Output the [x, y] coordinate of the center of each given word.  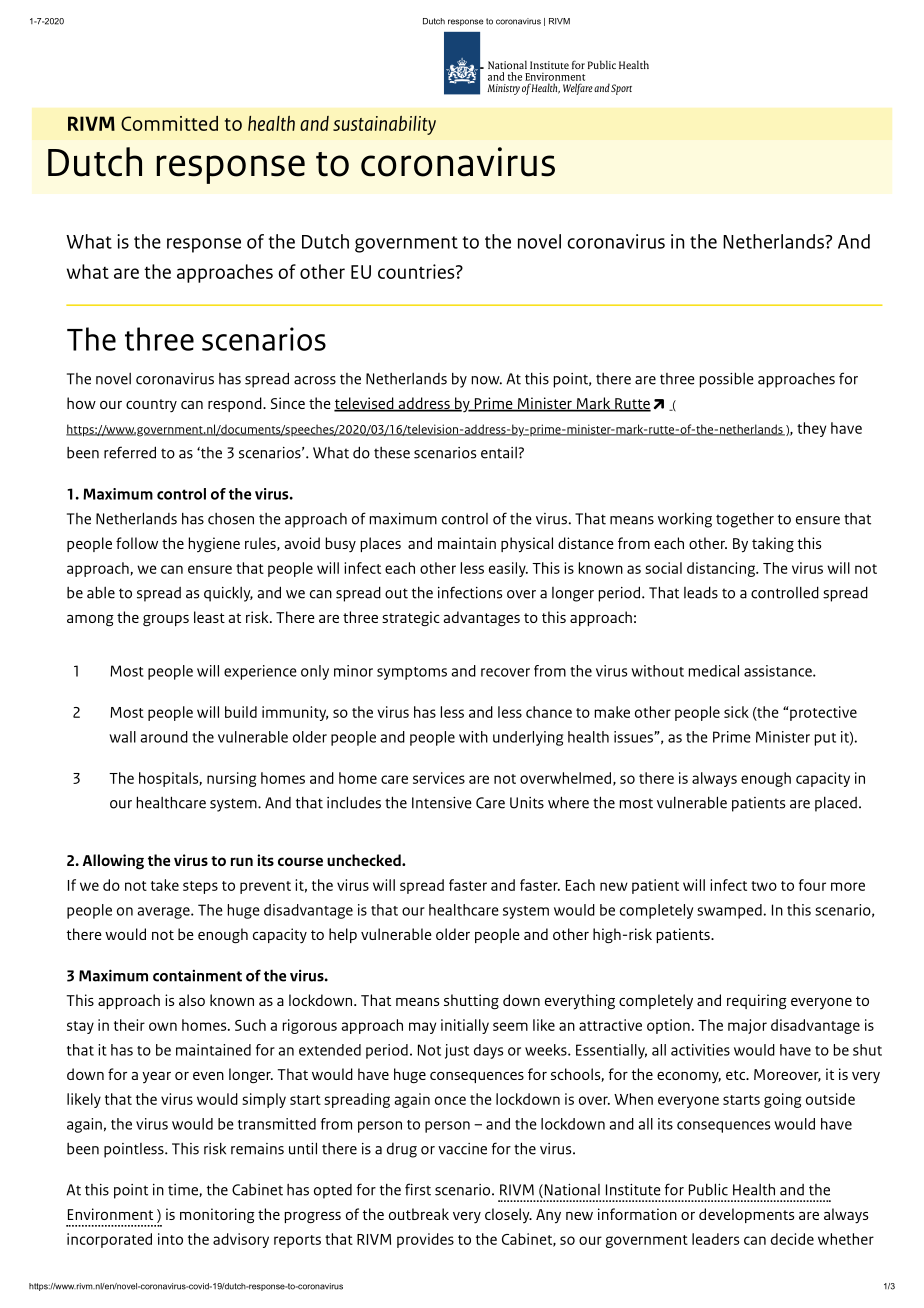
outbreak [419, 1214]
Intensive [442, 803]
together [745, 520]
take [165, 885]
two [764, 886]
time [184, 1190]
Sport [621, 89]
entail [500, 453]
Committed [169, 123]
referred [130, 452]
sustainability [384, 125]
